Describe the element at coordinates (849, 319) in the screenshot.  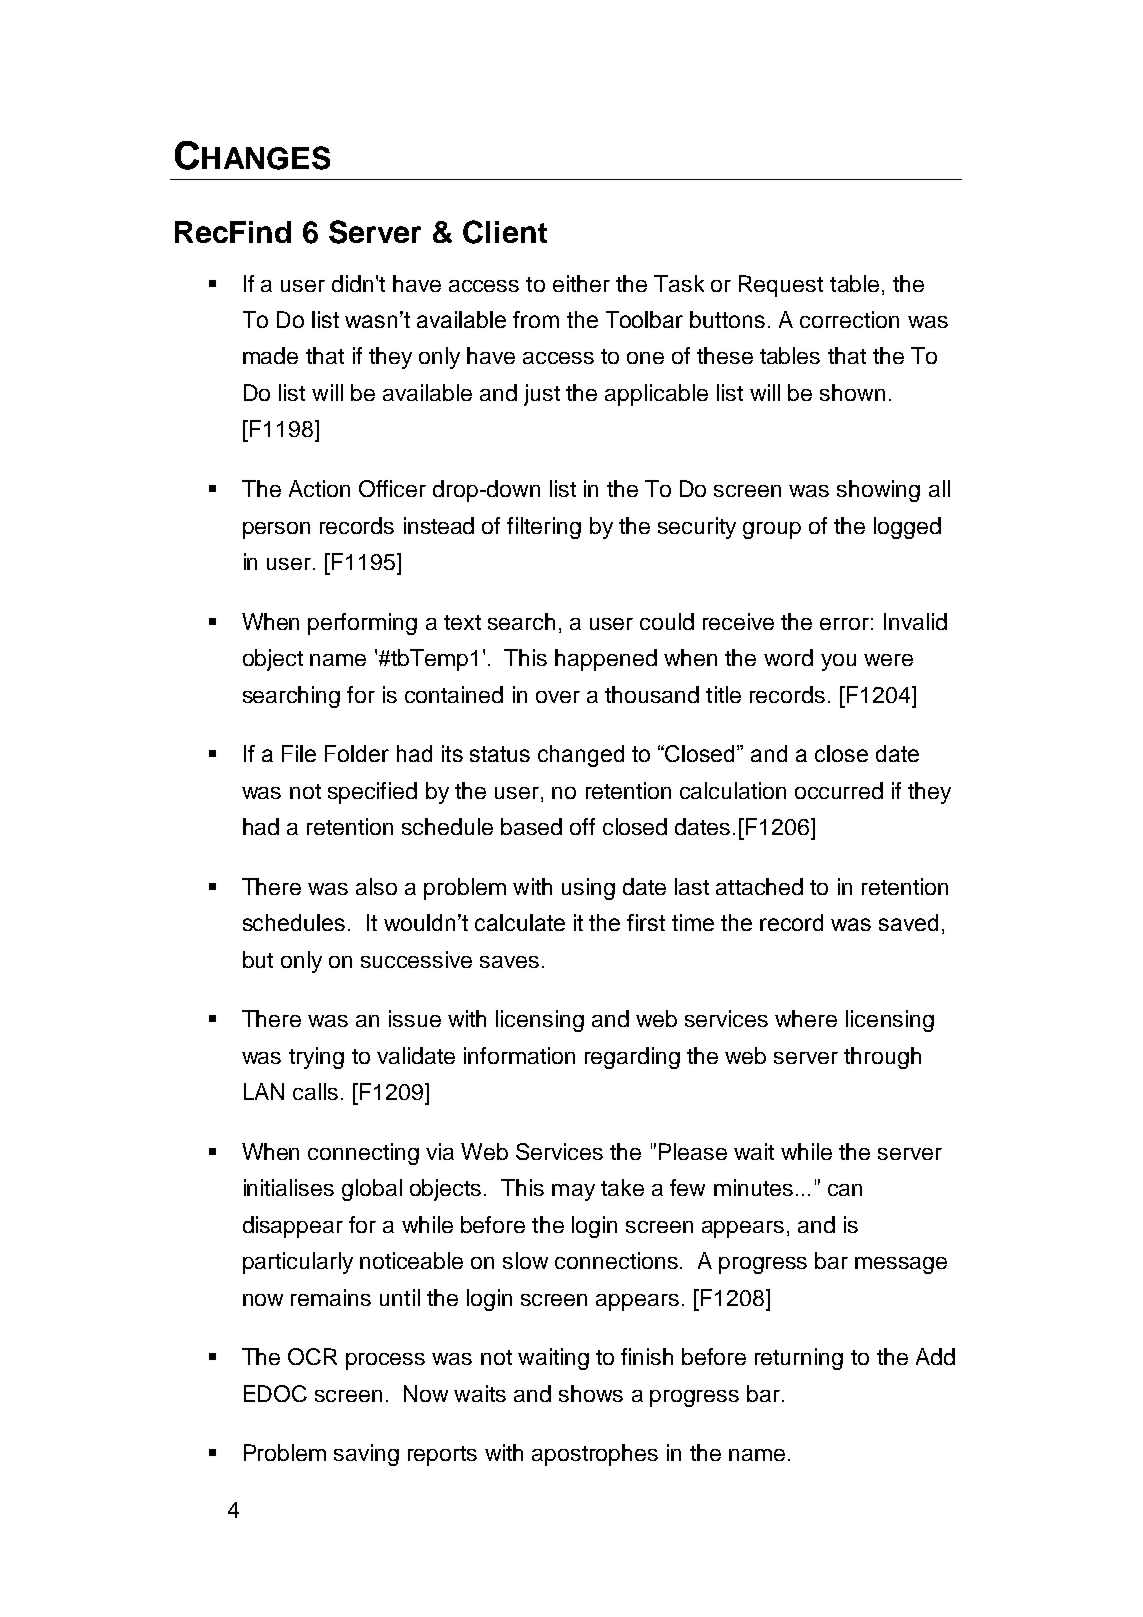
I see `correction` at that location.
